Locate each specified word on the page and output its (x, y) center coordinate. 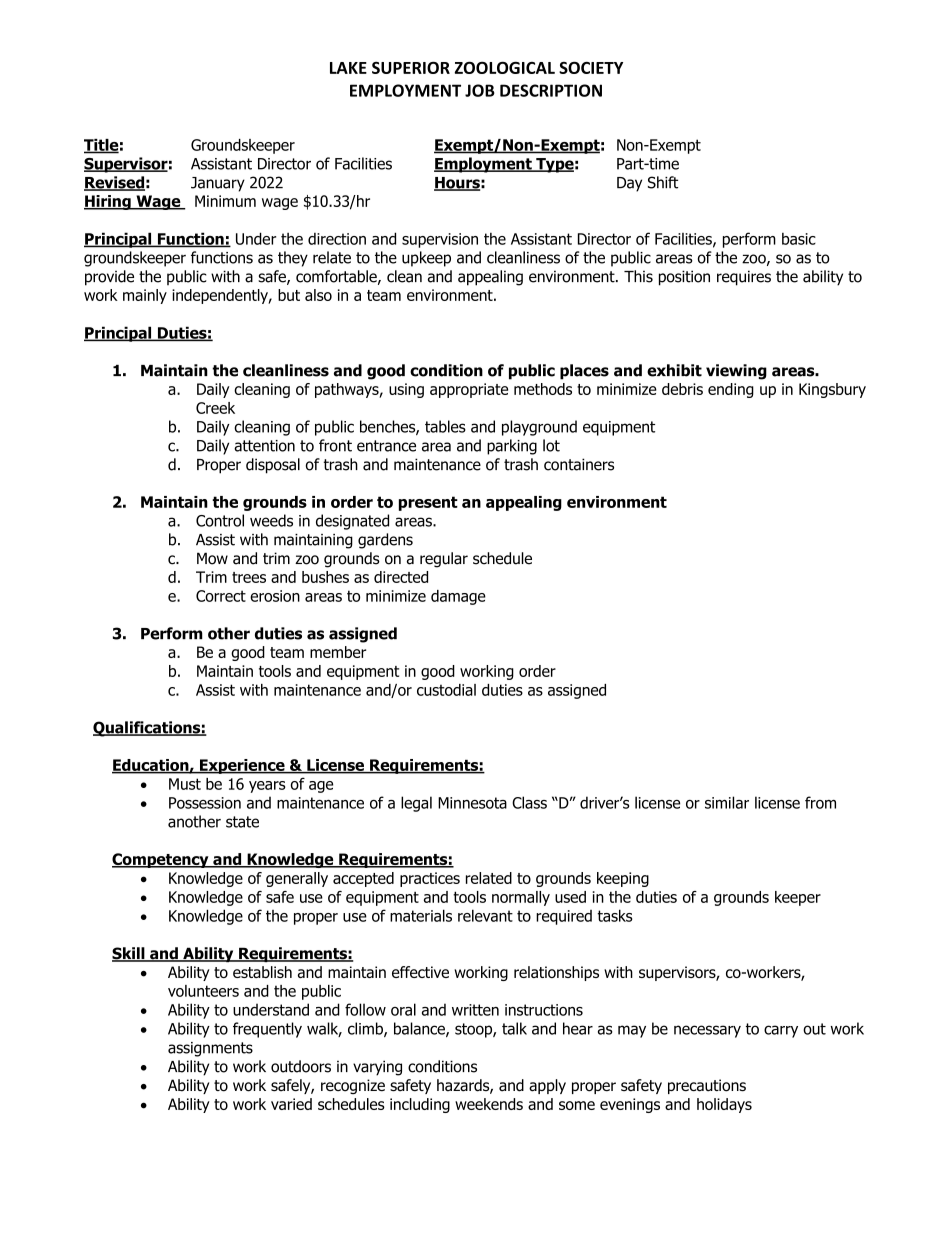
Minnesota (472, 803)
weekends (489, 1104)
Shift (663, 182)
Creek (215, 408)
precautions (707, 1086)
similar (727, 802)
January (218, 184)
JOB (480, 90)
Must (185, 784)
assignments (210, 1049)
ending (731, 390)
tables (445, 426)
